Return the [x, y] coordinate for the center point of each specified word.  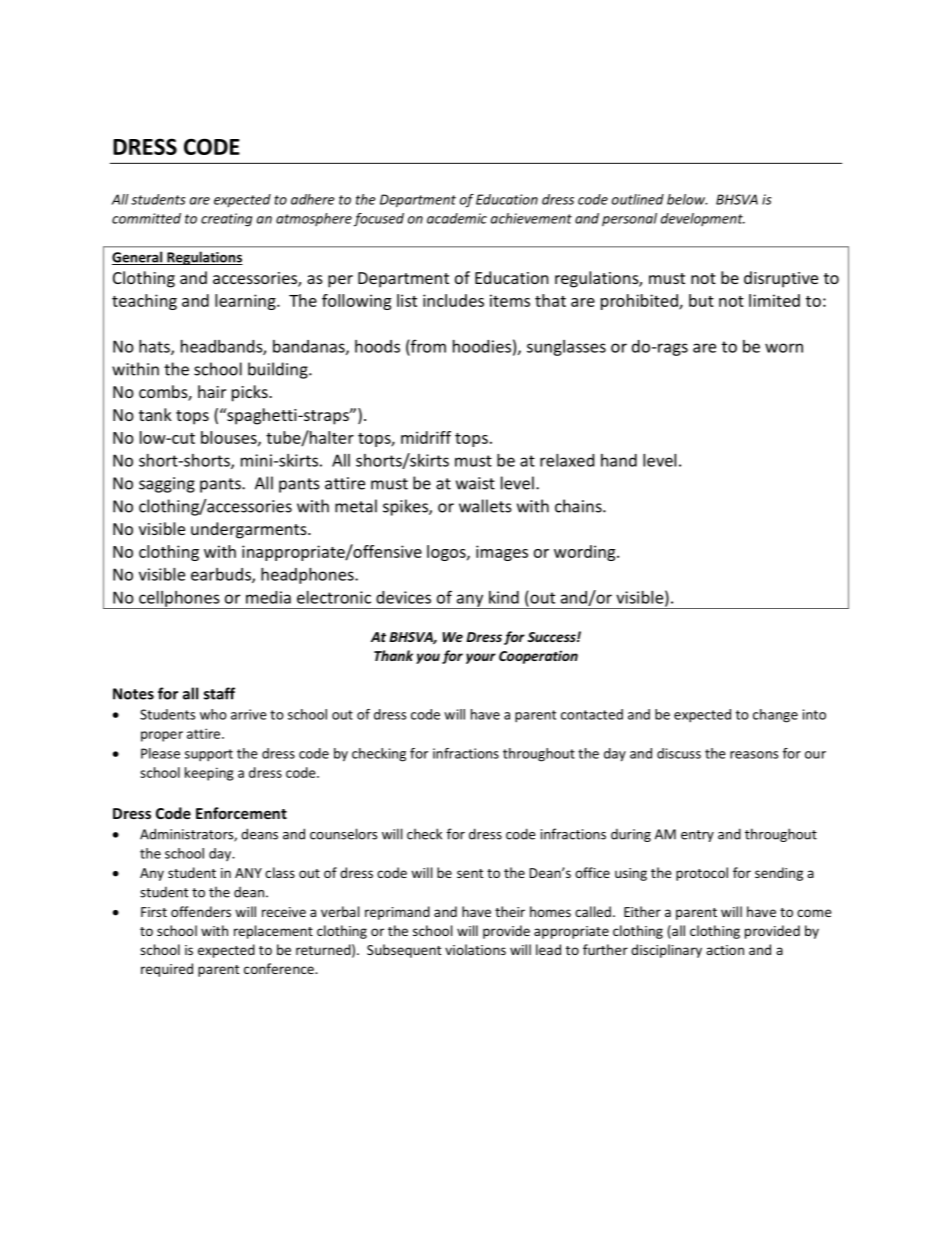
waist [475, 483]
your [481, 658]
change [775, 716]
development [703, 219]
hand [619, 460]
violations [475, 949]
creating [226, 220]
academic [457, 218]
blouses [230, 438]
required [167, 970]
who [213, 714]
